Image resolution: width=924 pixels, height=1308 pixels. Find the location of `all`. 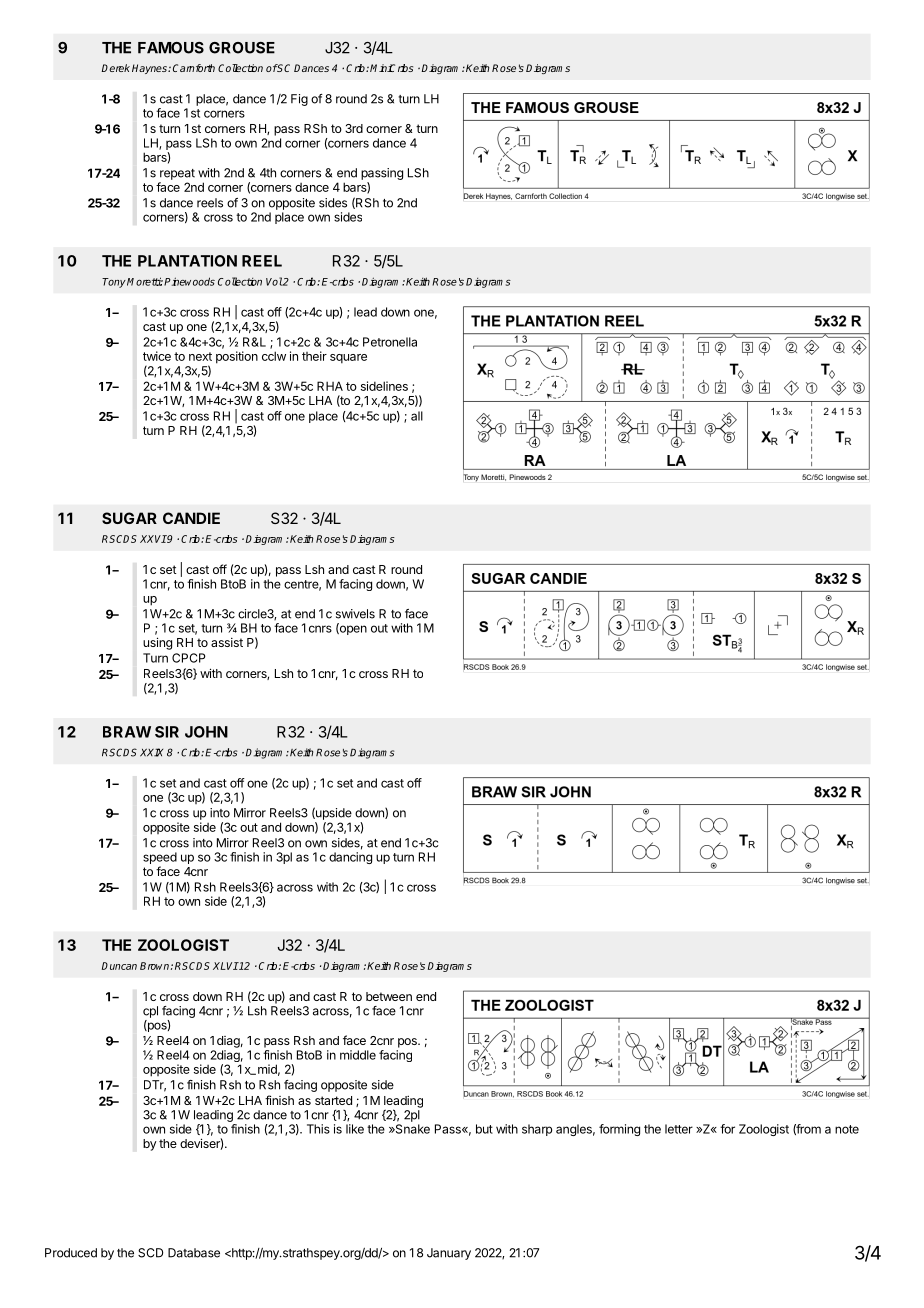

all is located at coordinates (417, 416).
